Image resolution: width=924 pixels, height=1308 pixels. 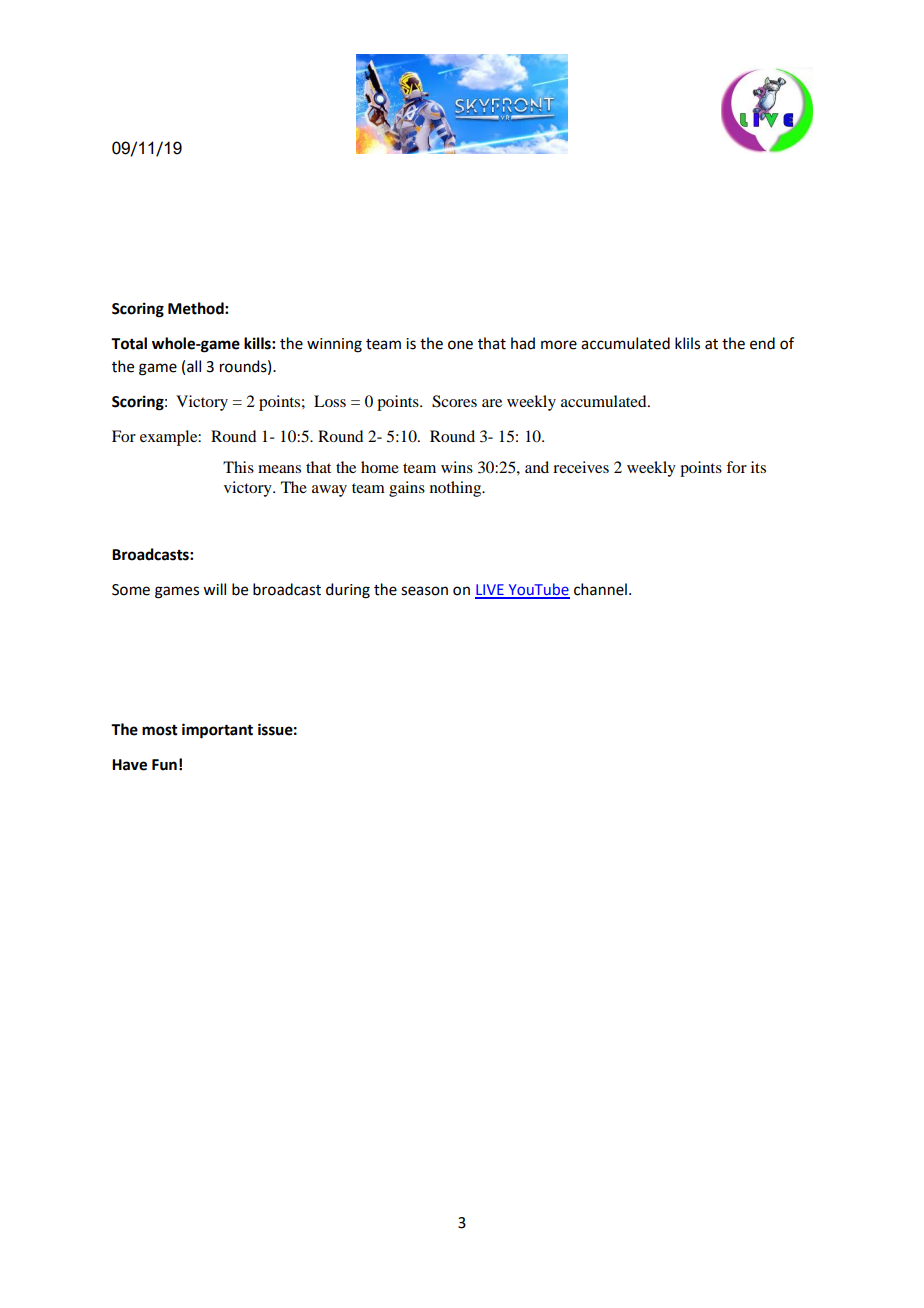 I want to click on This, so click(x=238, y=467).
